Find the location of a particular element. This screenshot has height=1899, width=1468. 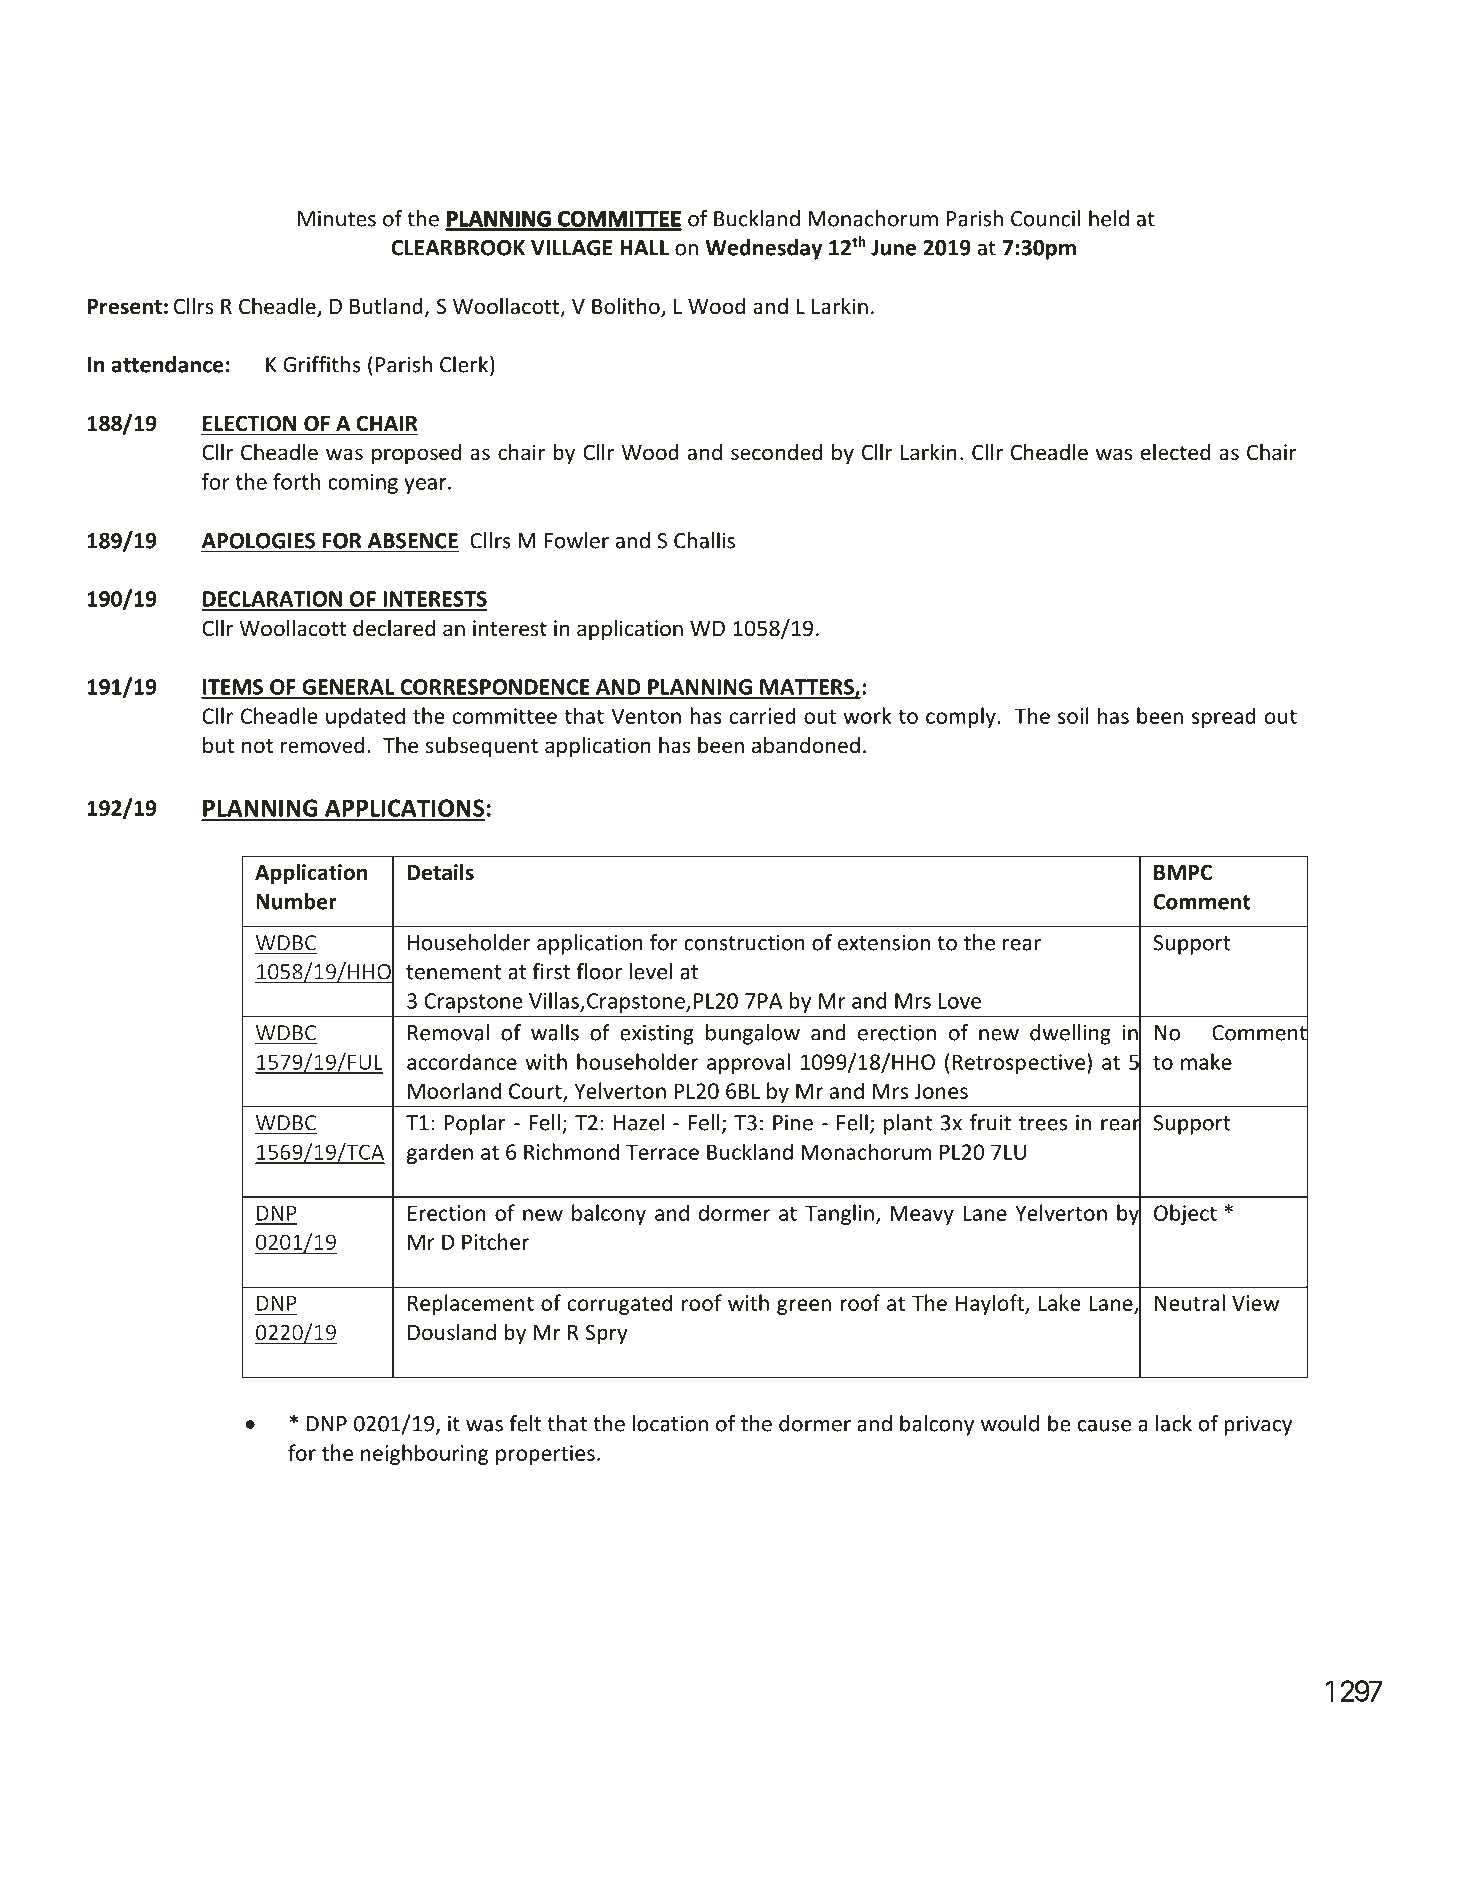

Minutes is located at coordinates (337, 219).
